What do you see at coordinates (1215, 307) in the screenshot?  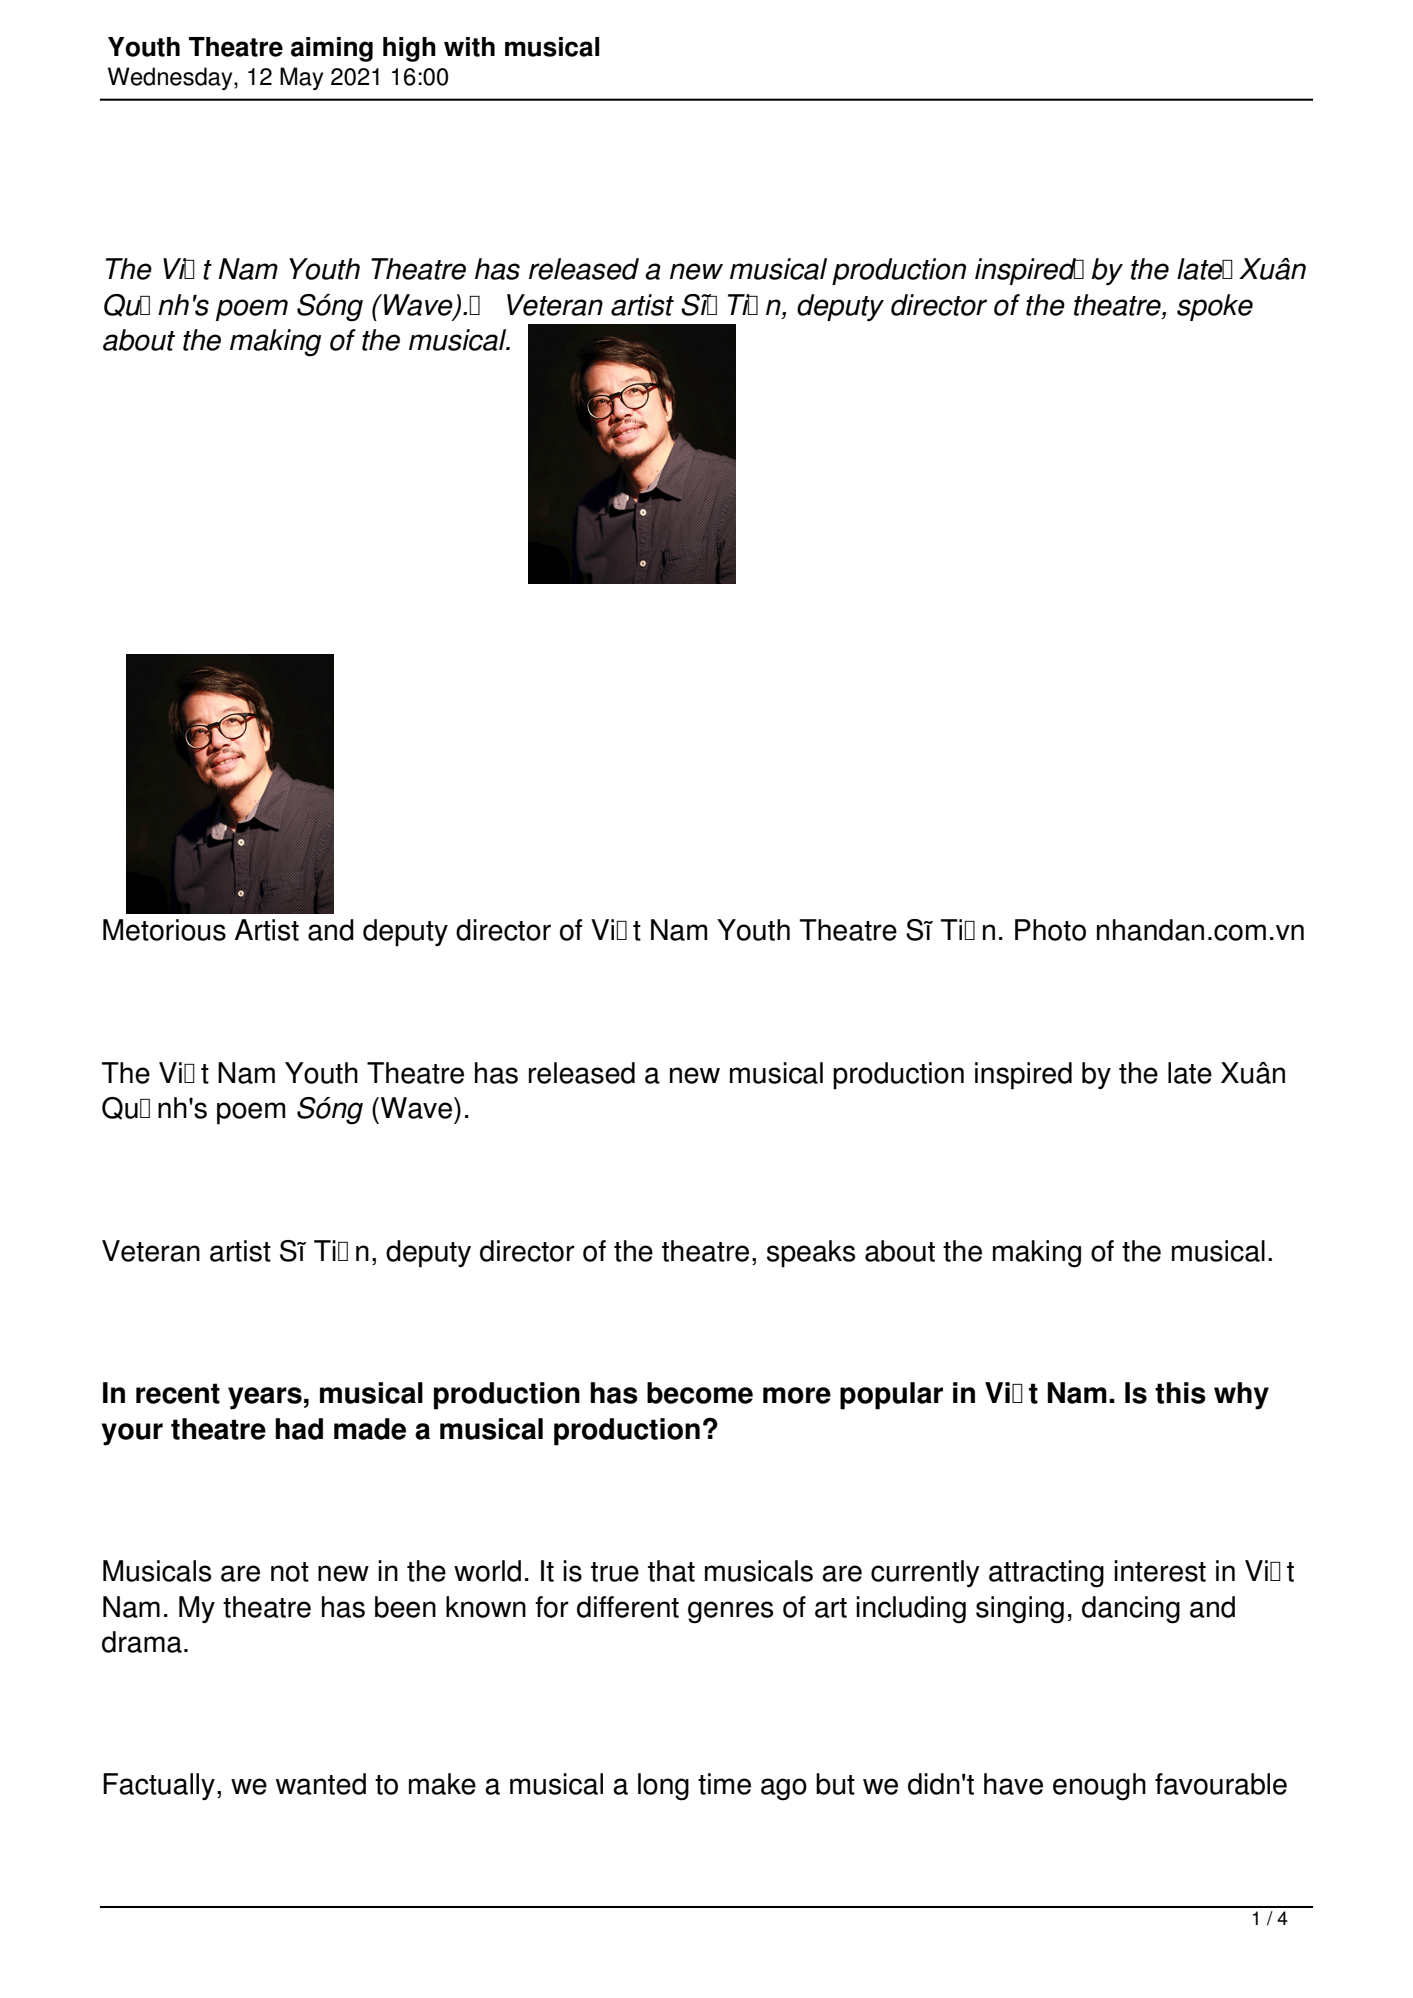 I see `spoke` at bounding box center [1215, 307].
